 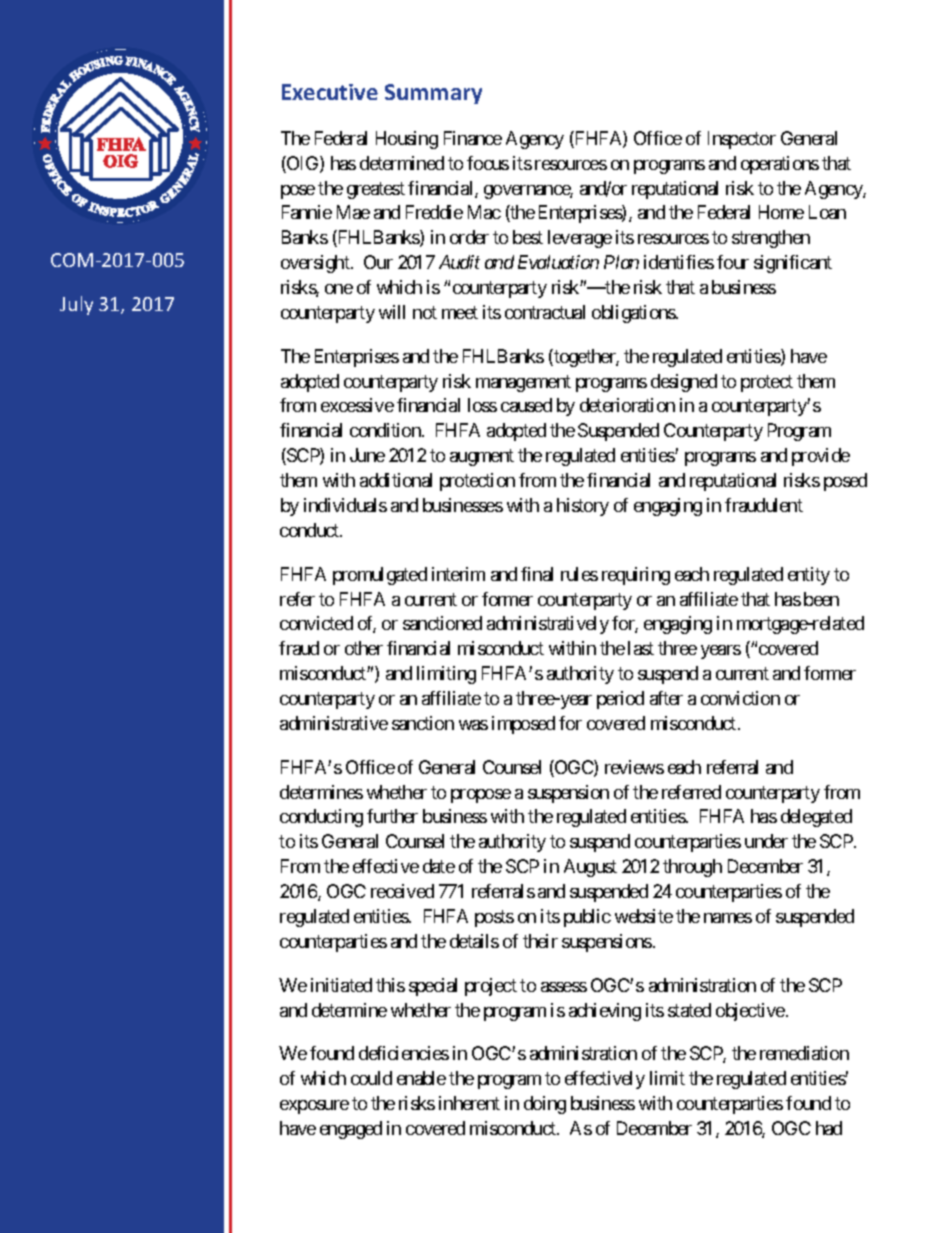 I want to click on designed, so click(x=684, y=383).
